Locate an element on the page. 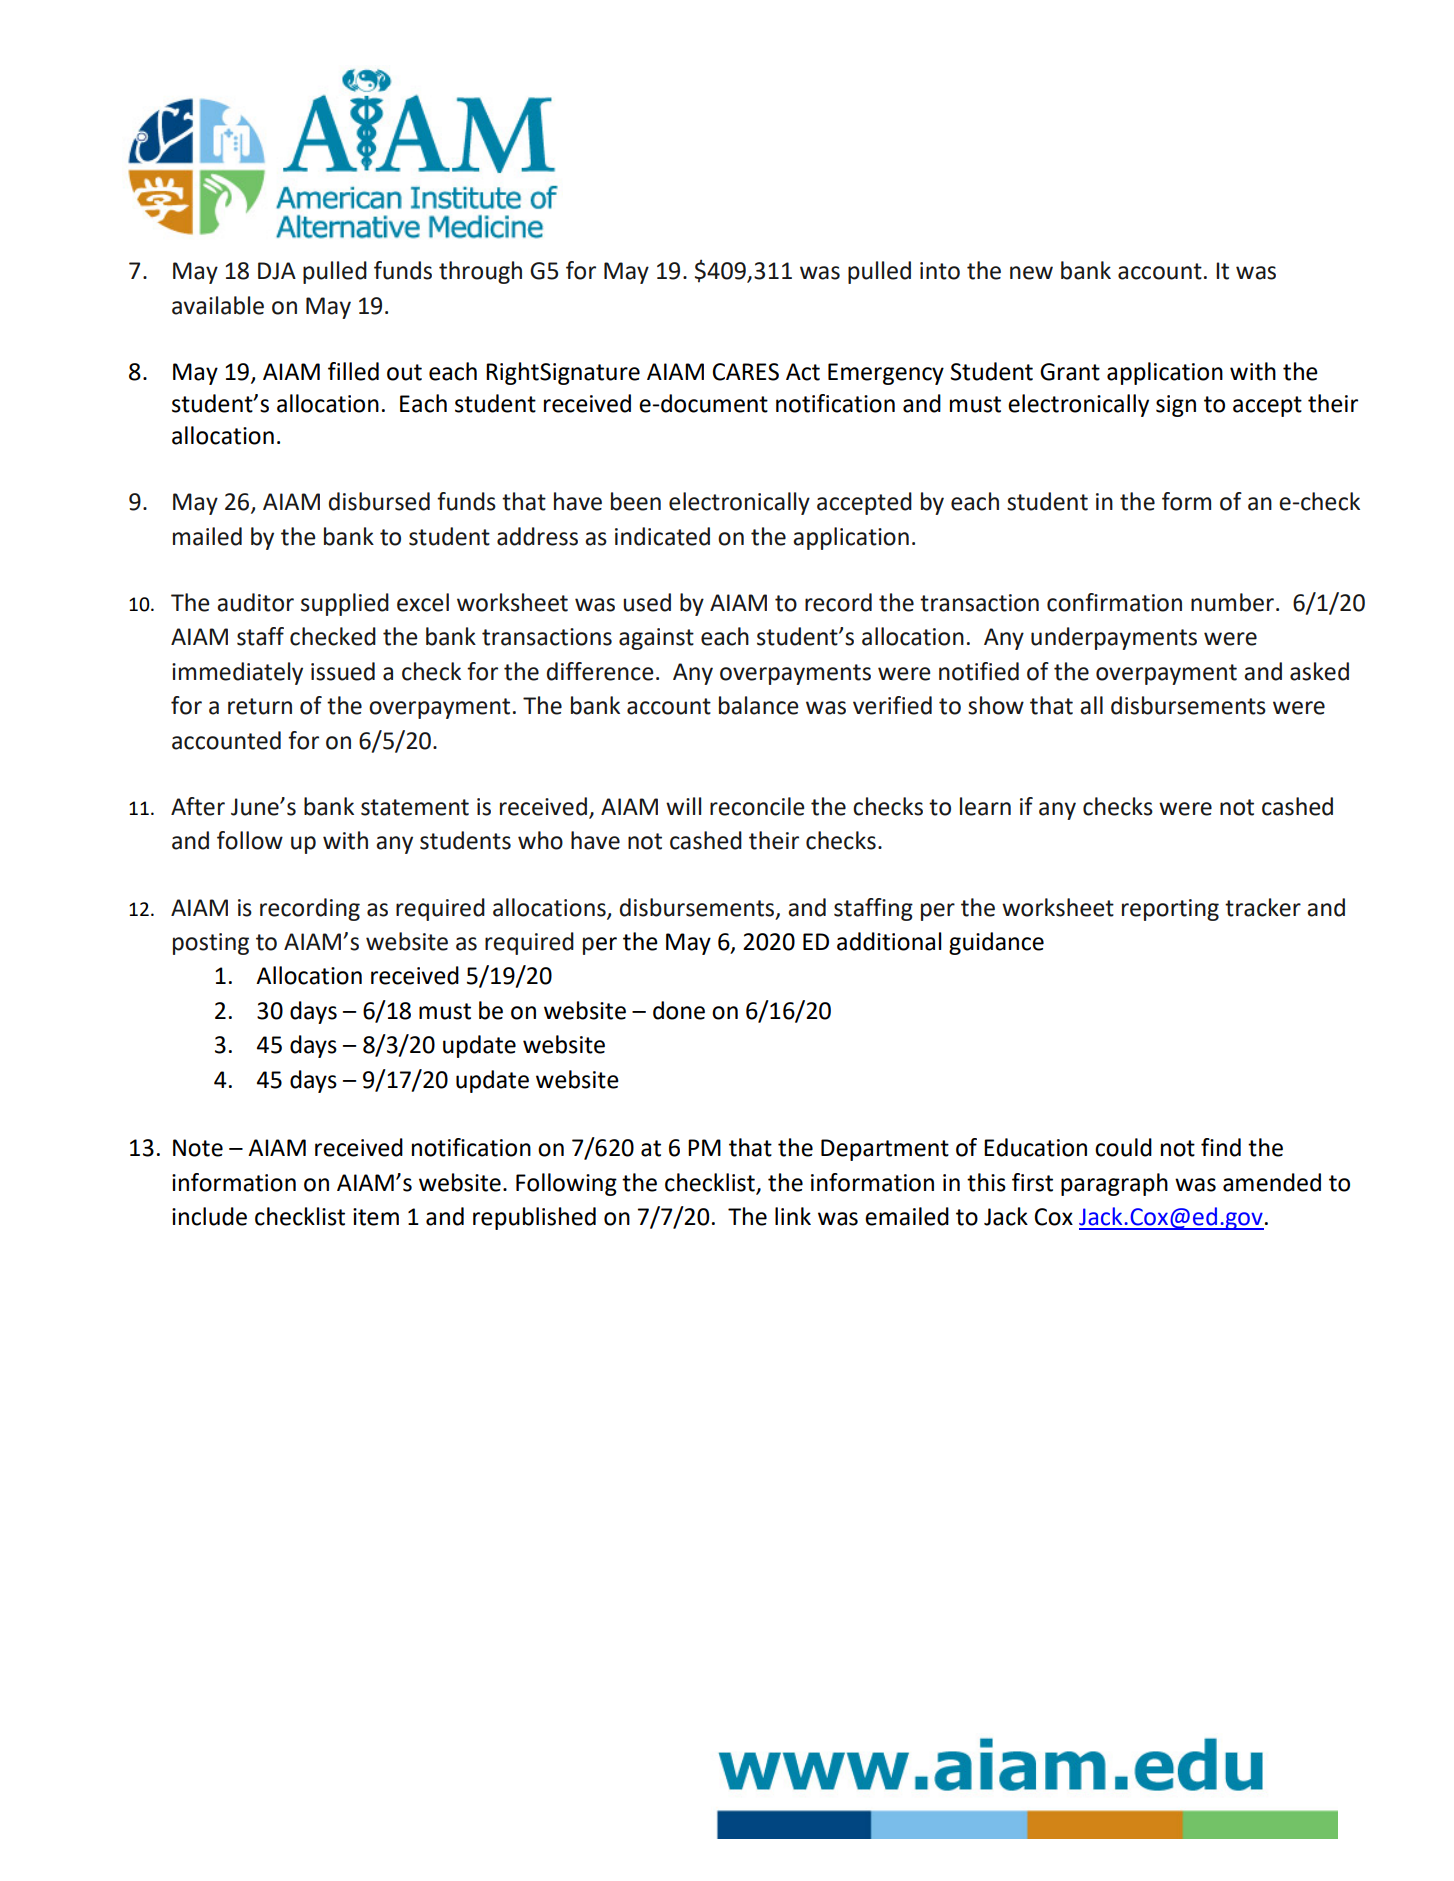 This page has height=1881, width=1454. link is located at coordinates (793, 1216).
